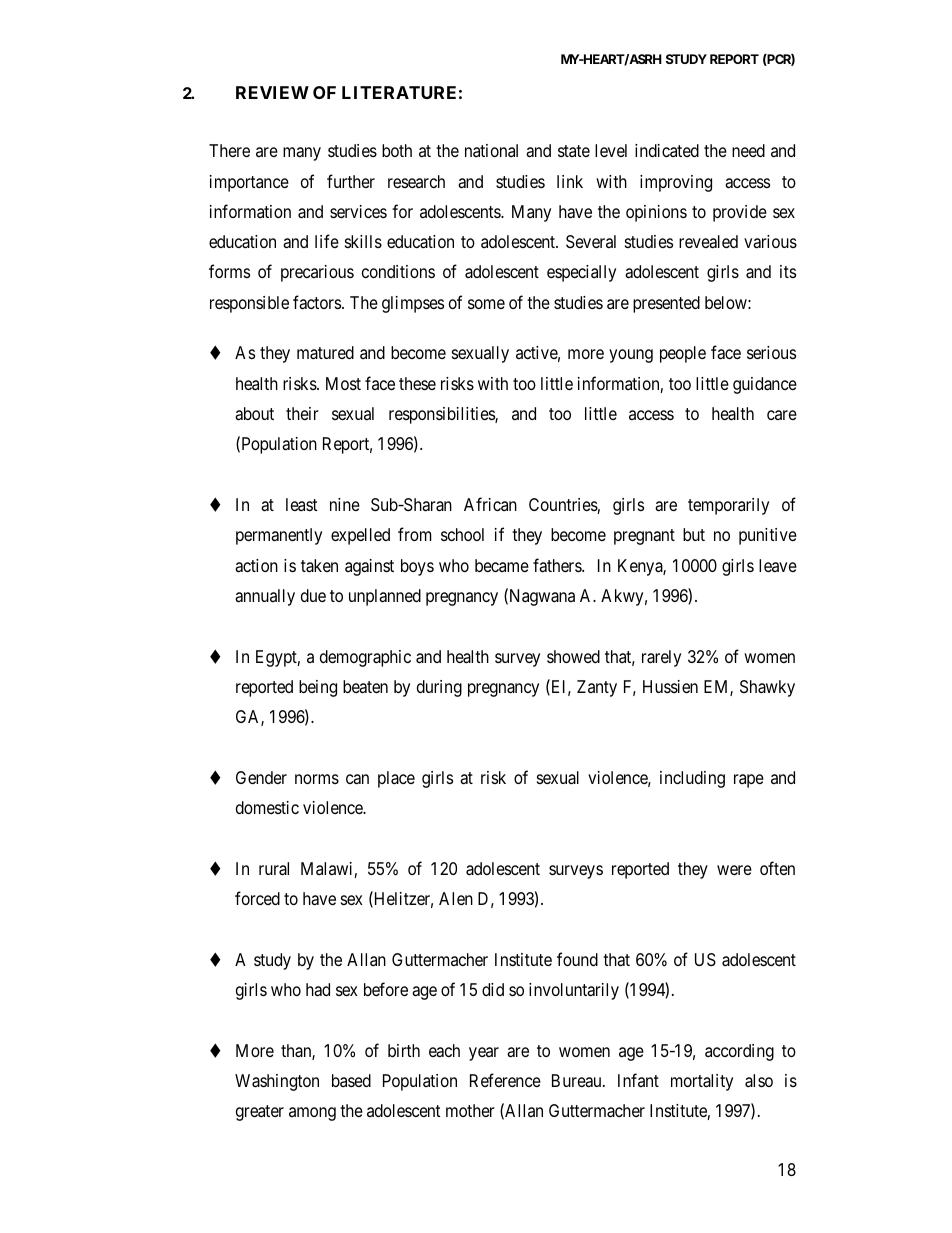  What do you see at coordinates (748, 150) in the document?
I see `need` at bounding box center [748, 150].
